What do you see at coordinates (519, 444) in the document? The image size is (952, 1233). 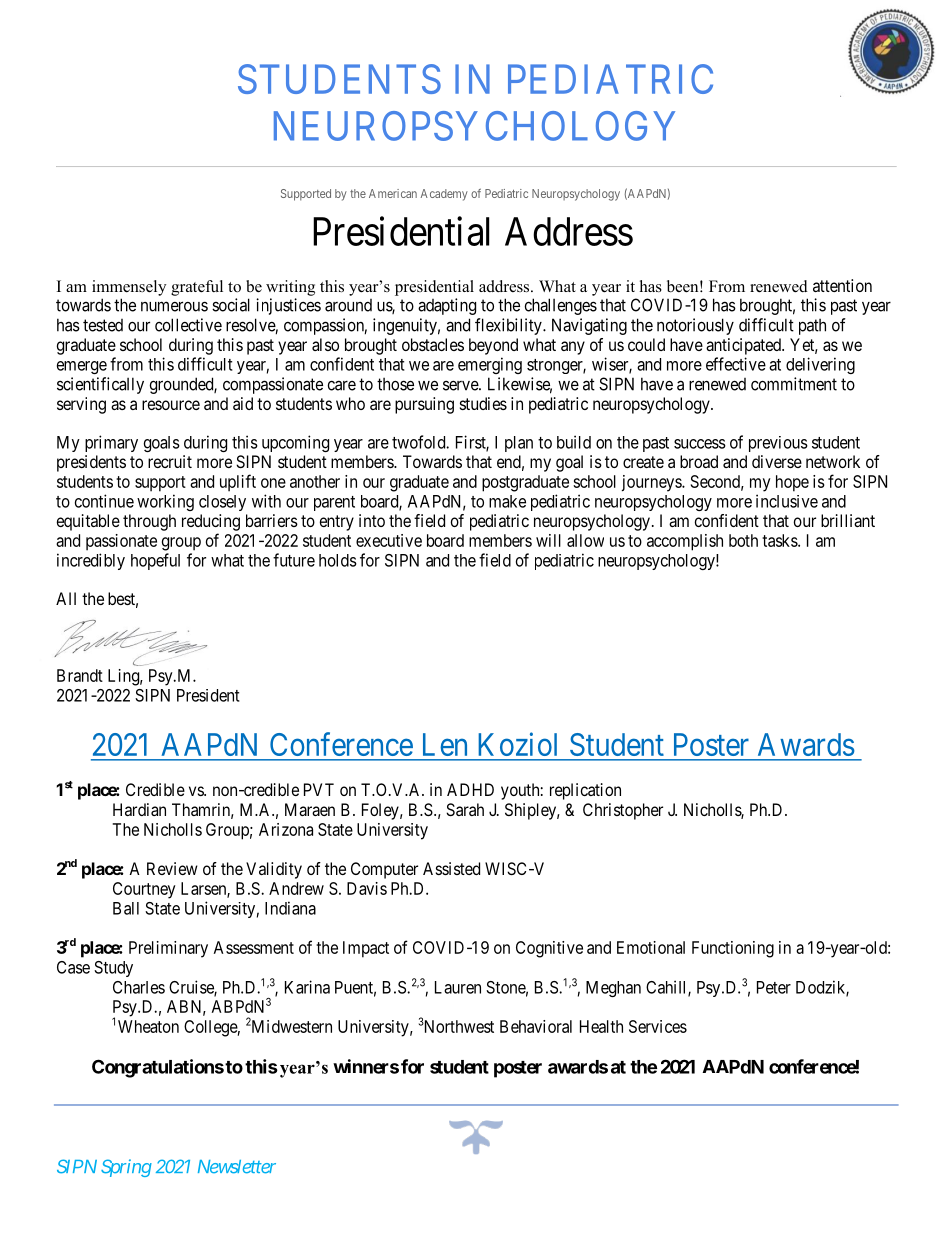 I see `plan` at bounding box center [519, 444].
